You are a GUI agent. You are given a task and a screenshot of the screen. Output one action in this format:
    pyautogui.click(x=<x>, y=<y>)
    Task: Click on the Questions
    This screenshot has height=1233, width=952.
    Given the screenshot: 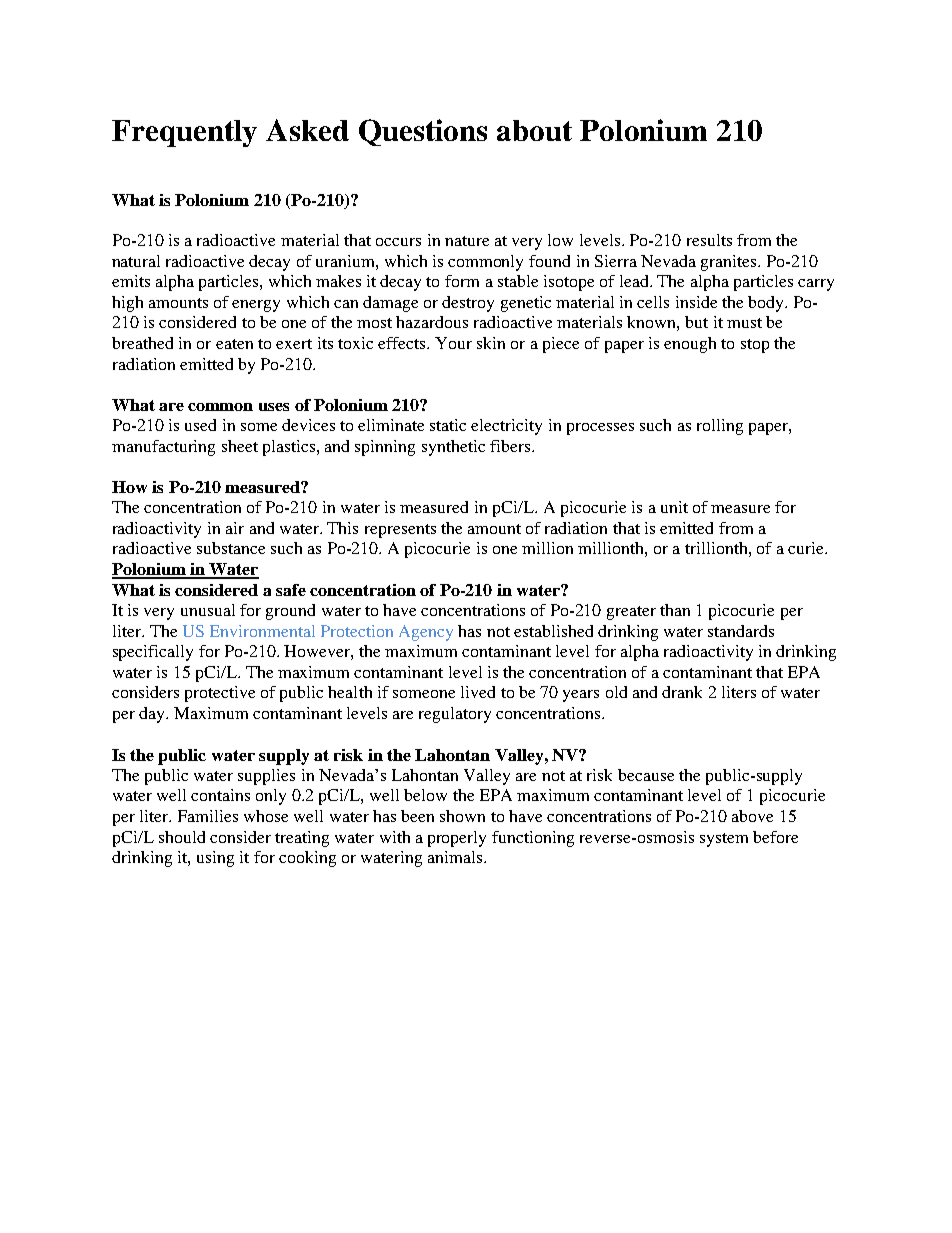 What is the action you would take?
    pyautogui.click(x=423, y=132)
